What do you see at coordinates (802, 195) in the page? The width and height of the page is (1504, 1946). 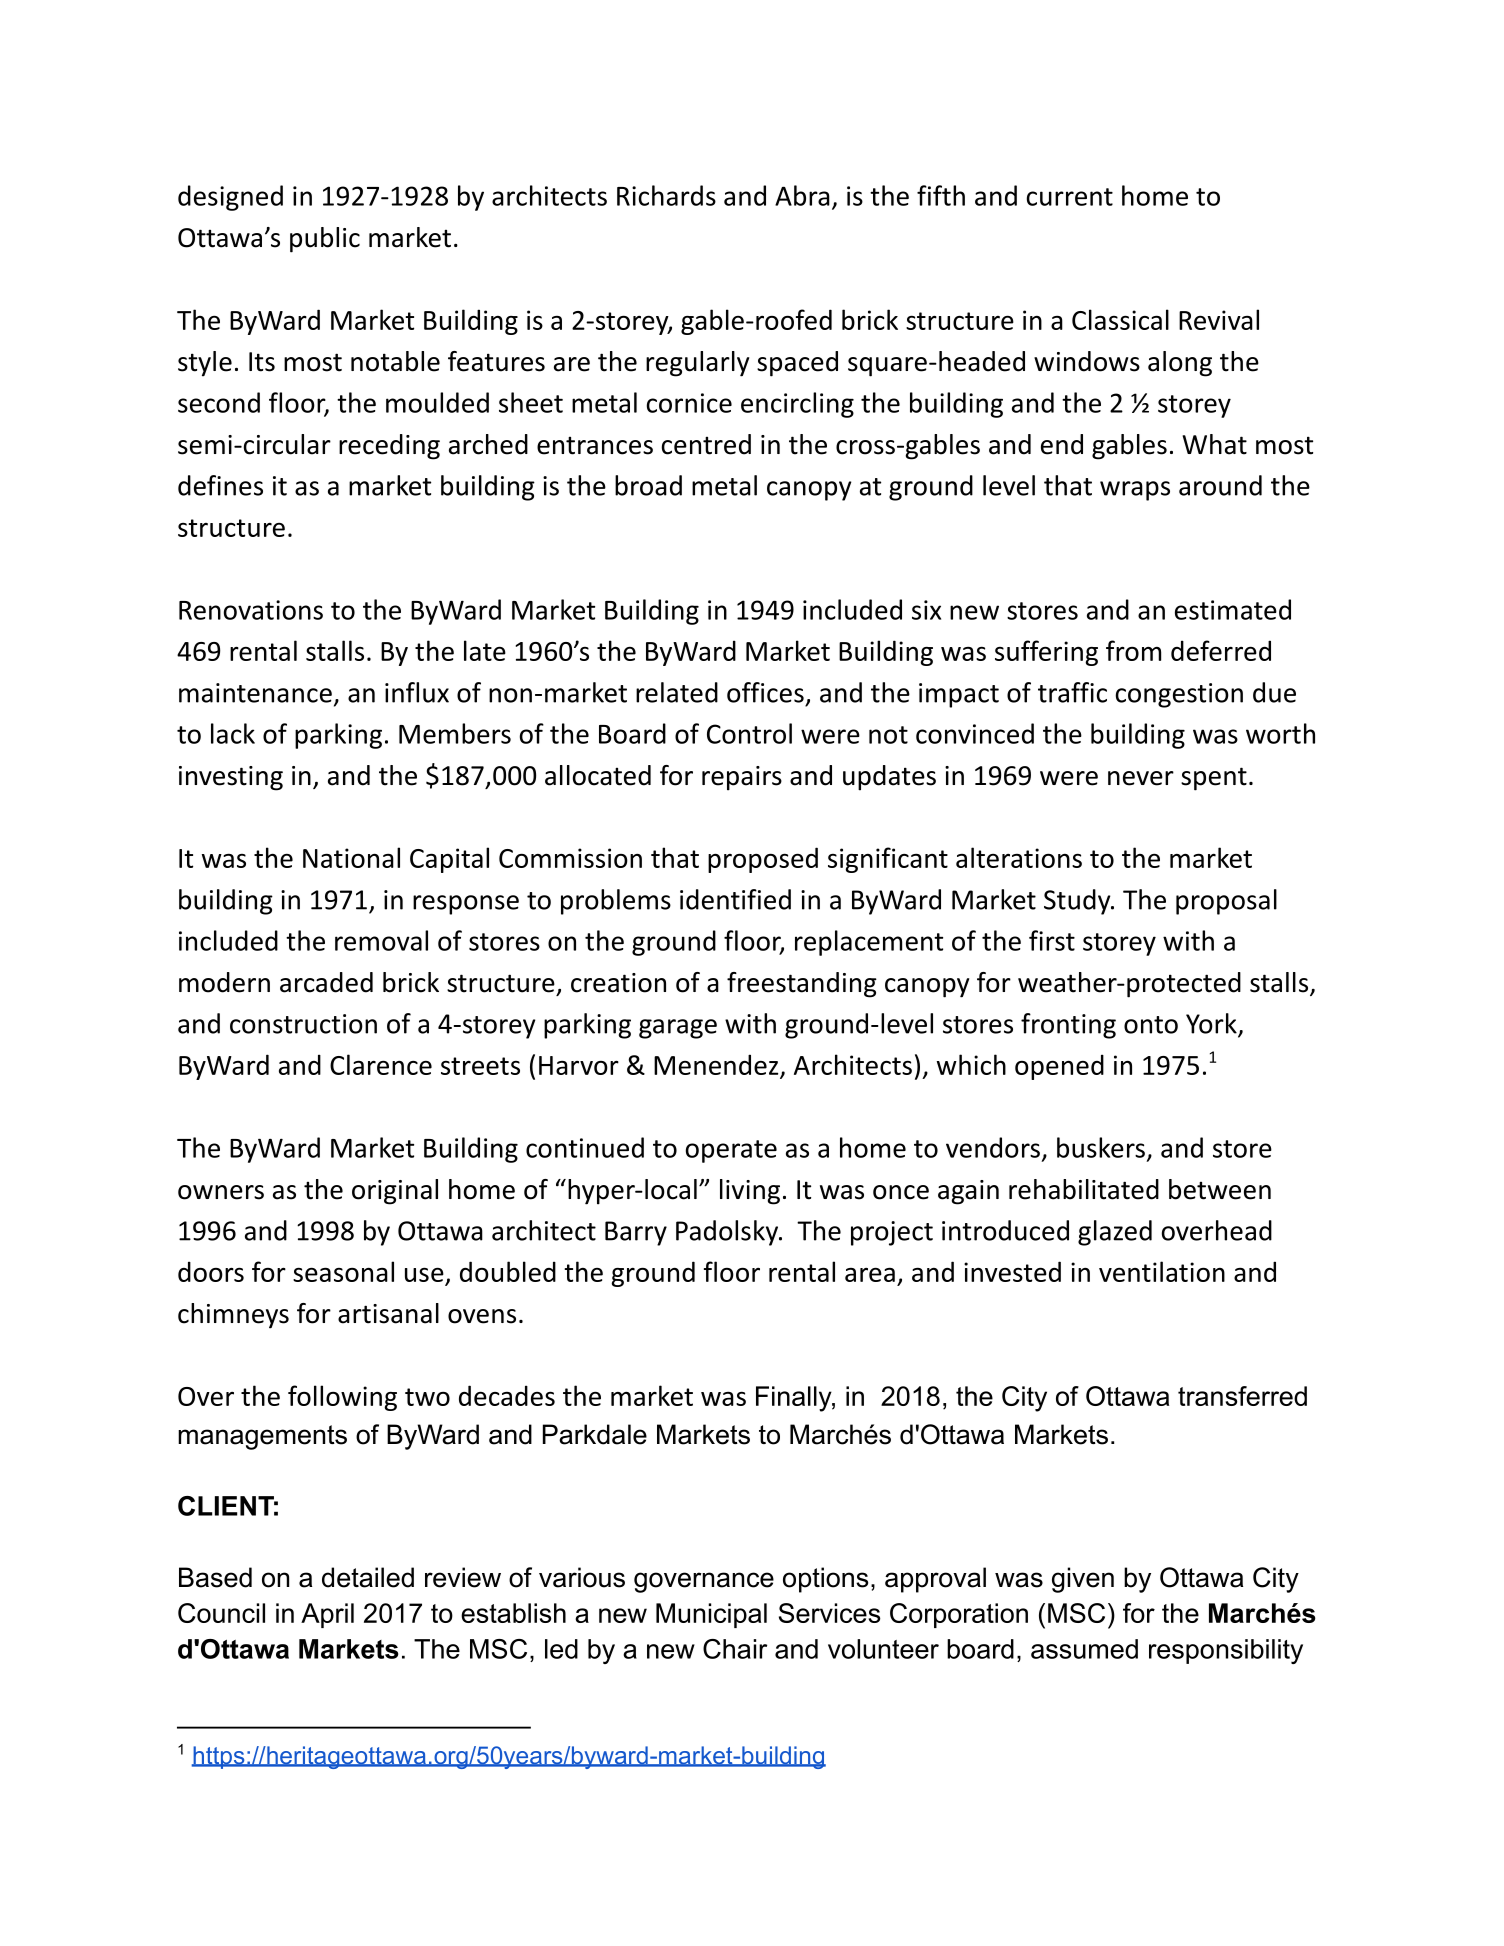 I see `Abra` at bounding box center [802, 195].
